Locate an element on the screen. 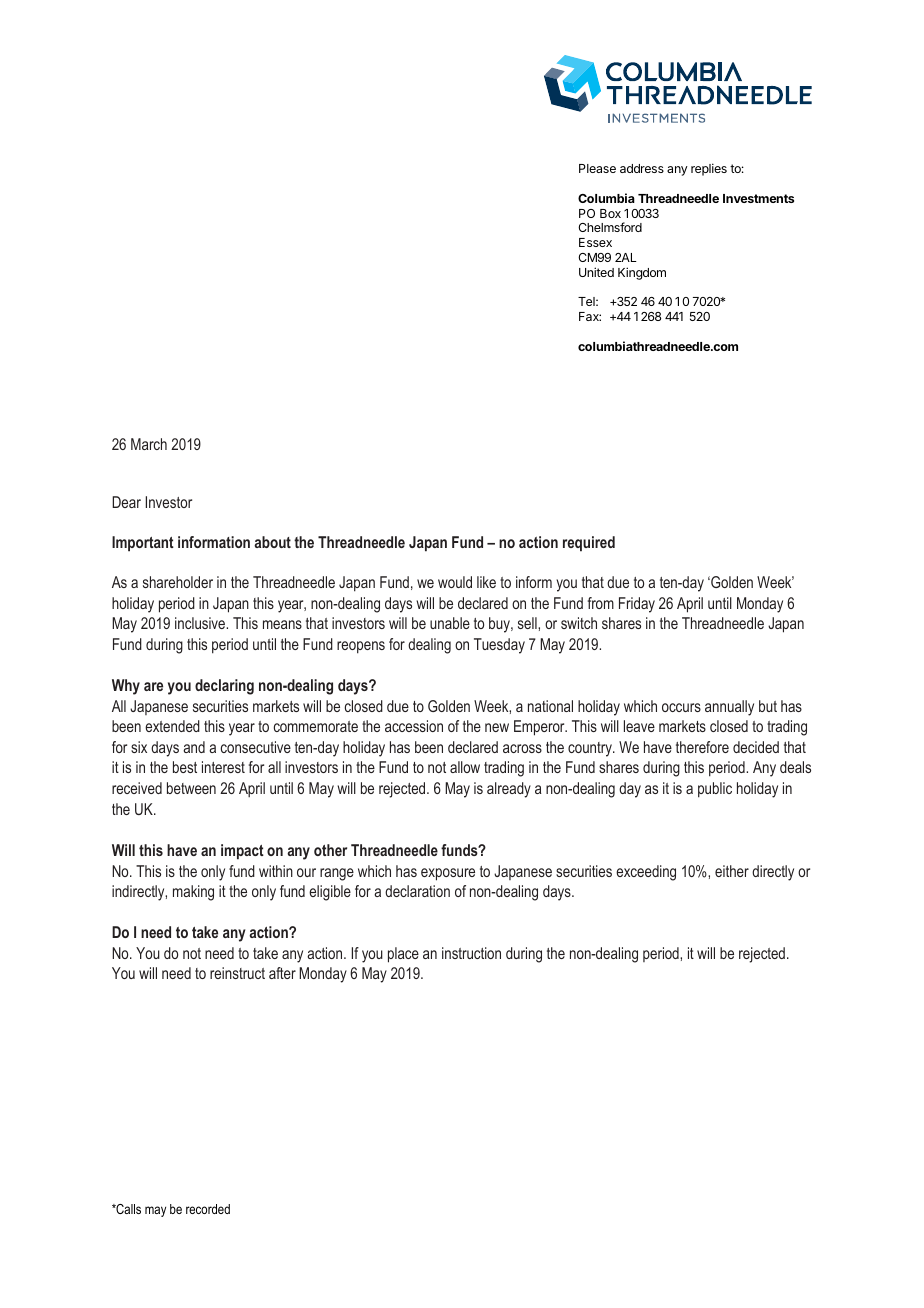 Image resolution: width=924 pixels, height=1308 pixels. Please is located at coordinates (597, 168).
